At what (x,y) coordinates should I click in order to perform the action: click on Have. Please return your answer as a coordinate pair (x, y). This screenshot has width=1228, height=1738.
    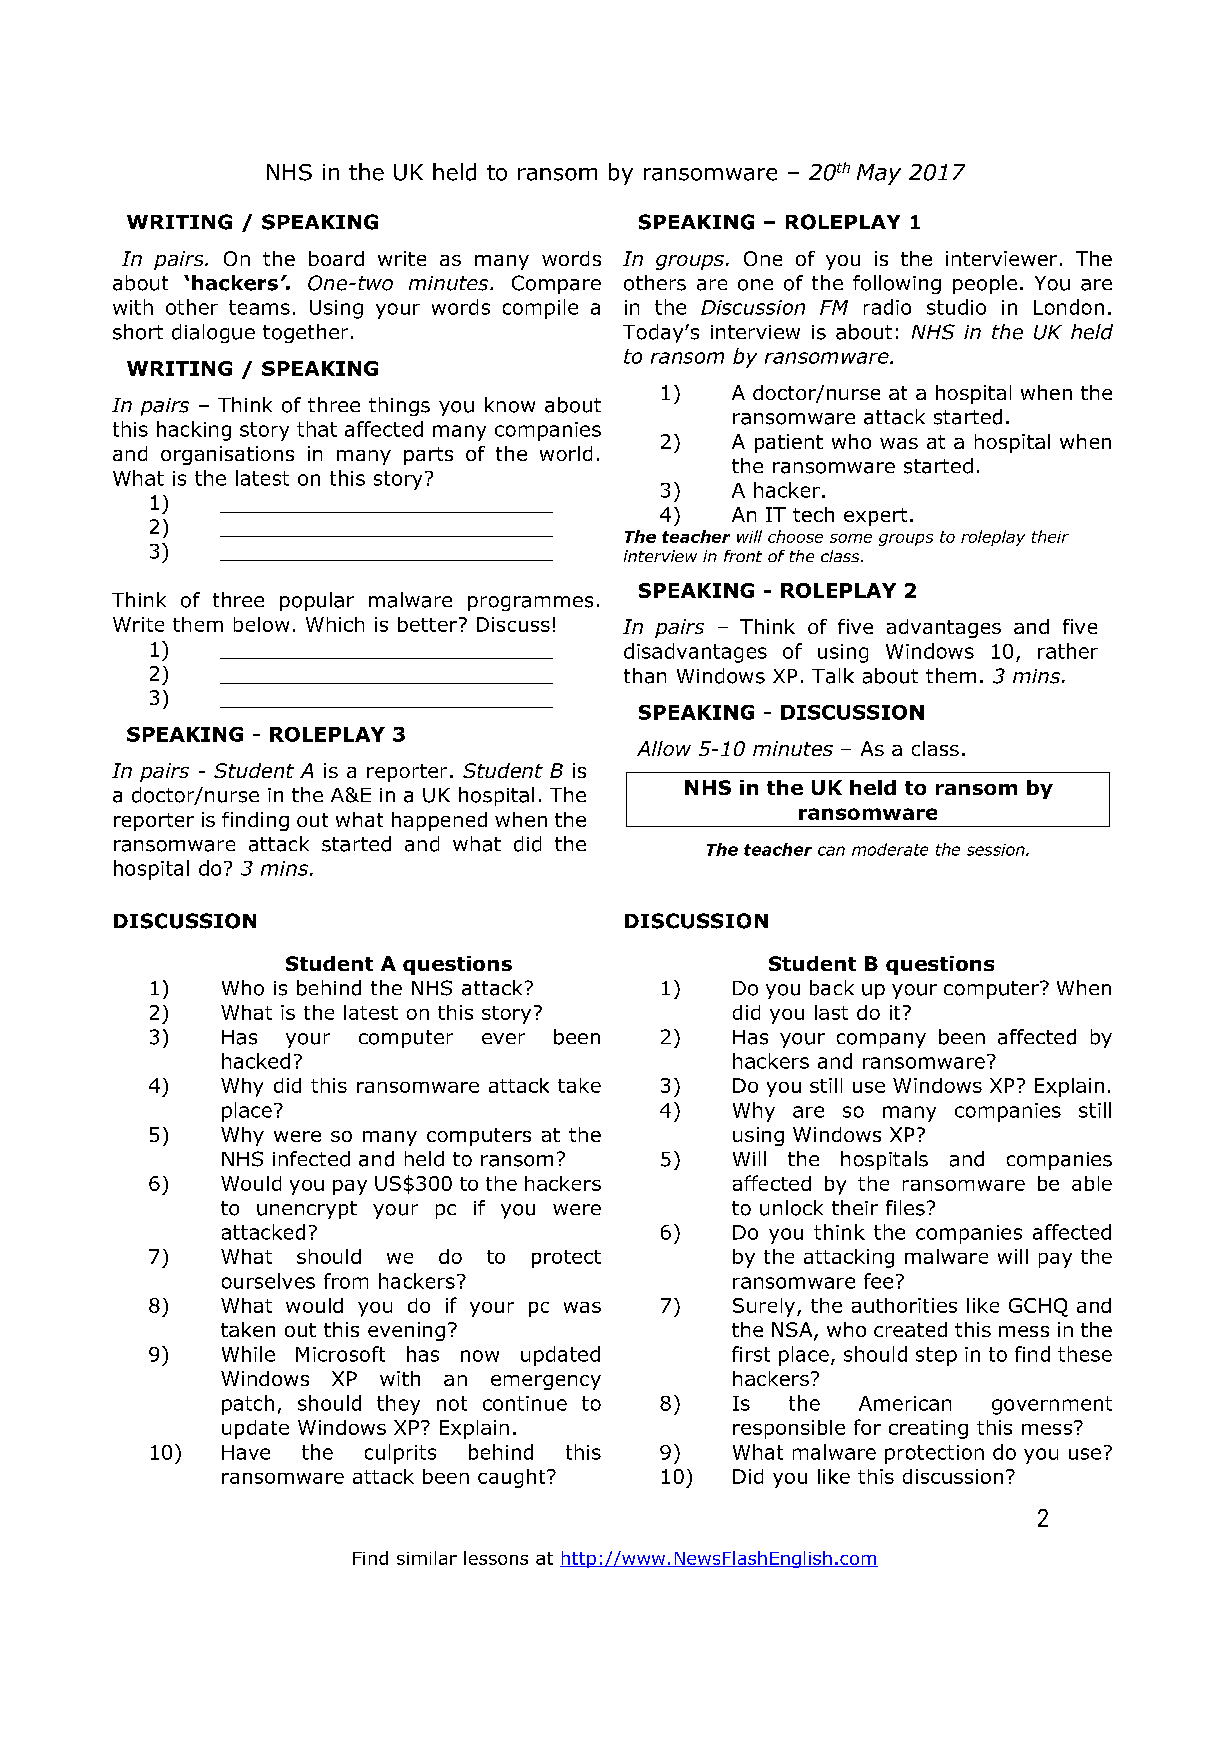
    Looking at the image, I should click on (246, 1452).
